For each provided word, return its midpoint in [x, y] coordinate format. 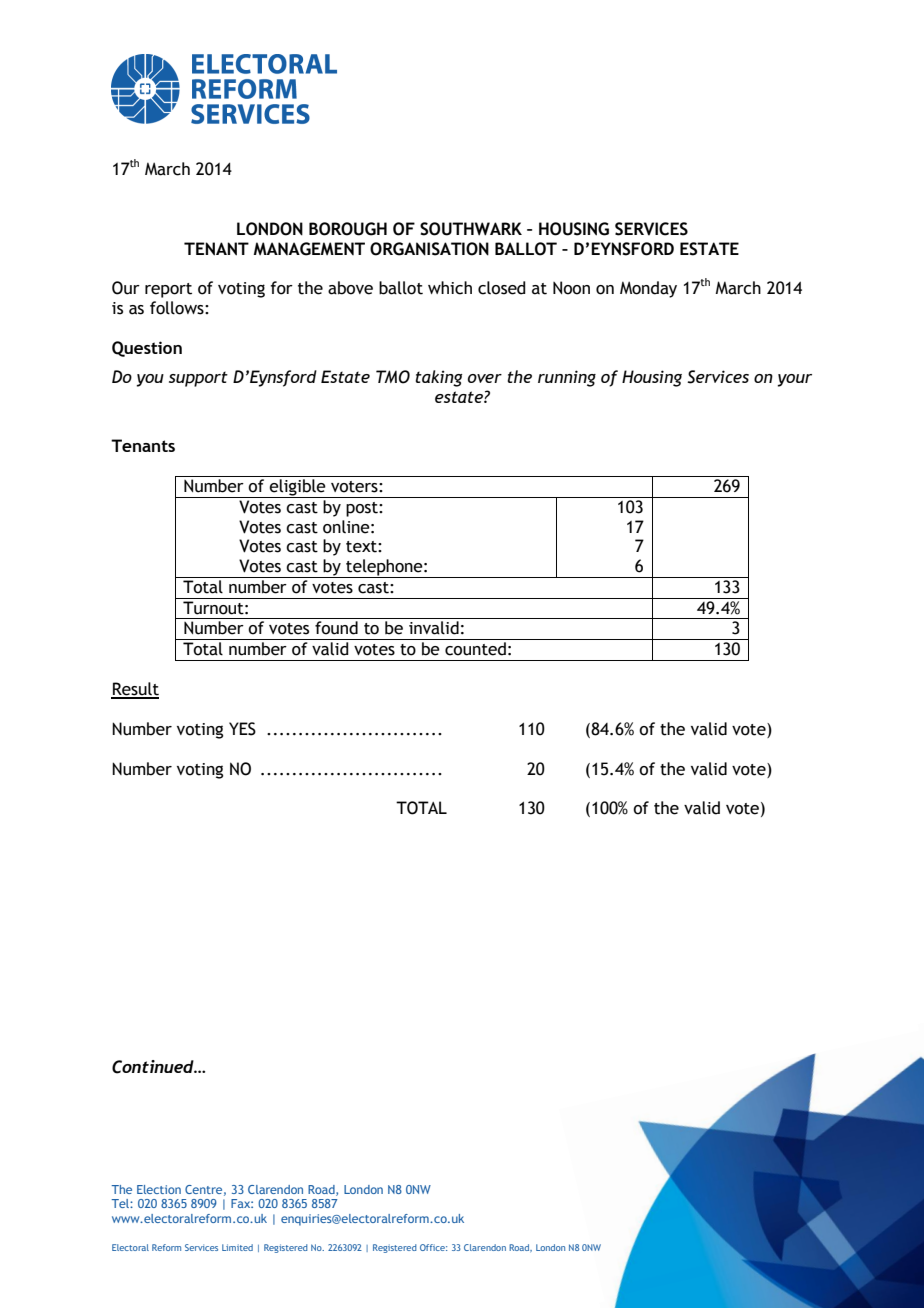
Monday [648, 289]
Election [159, 1189]
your [794, 380]
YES [242, 729]
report [168, 290]
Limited [237, 1247]
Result [135, 690]
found [336, 628]
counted [475, 649]
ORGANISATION [429, 249]
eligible [297, 488]
